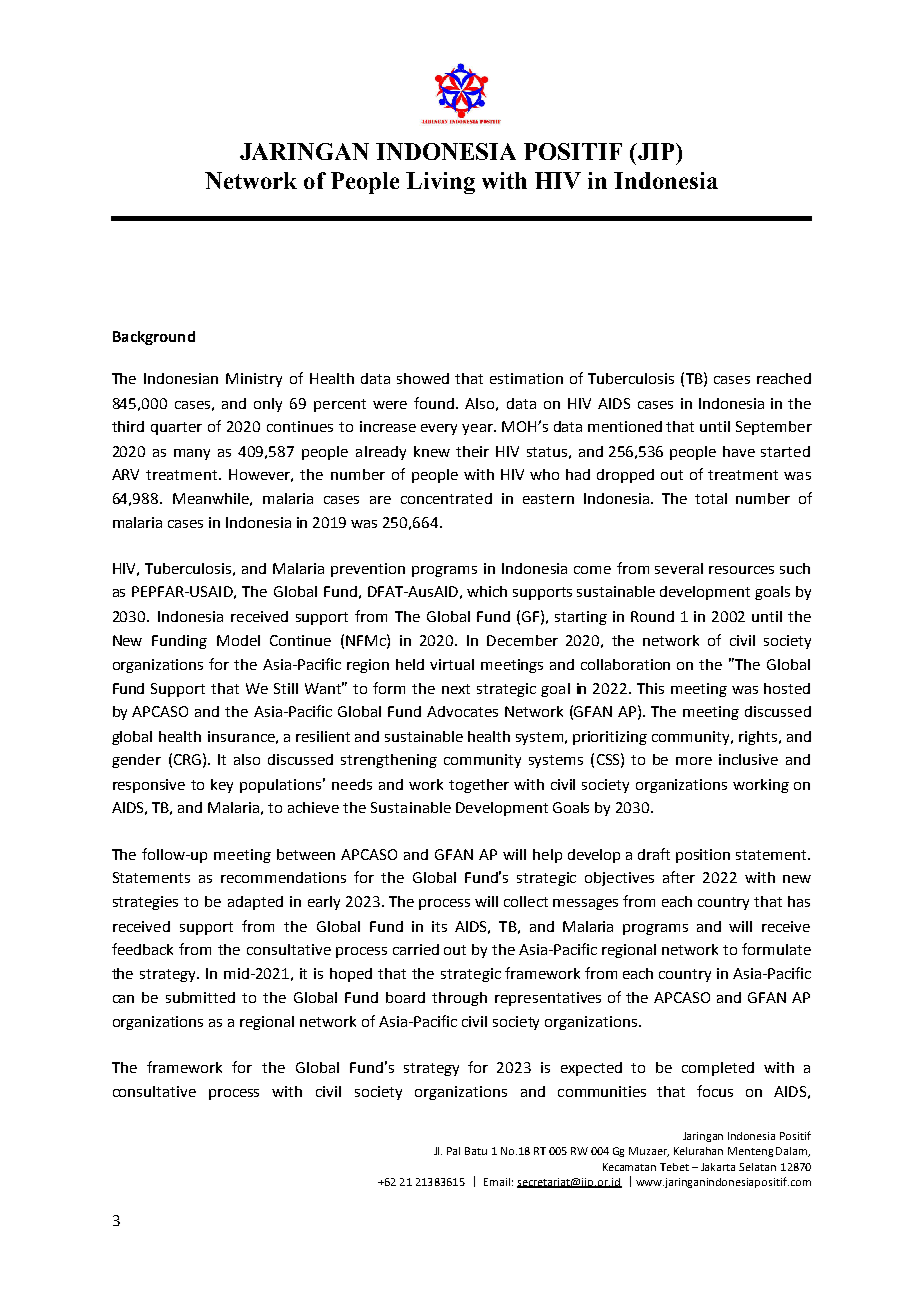  I want to click on many, so click(192, 454).
